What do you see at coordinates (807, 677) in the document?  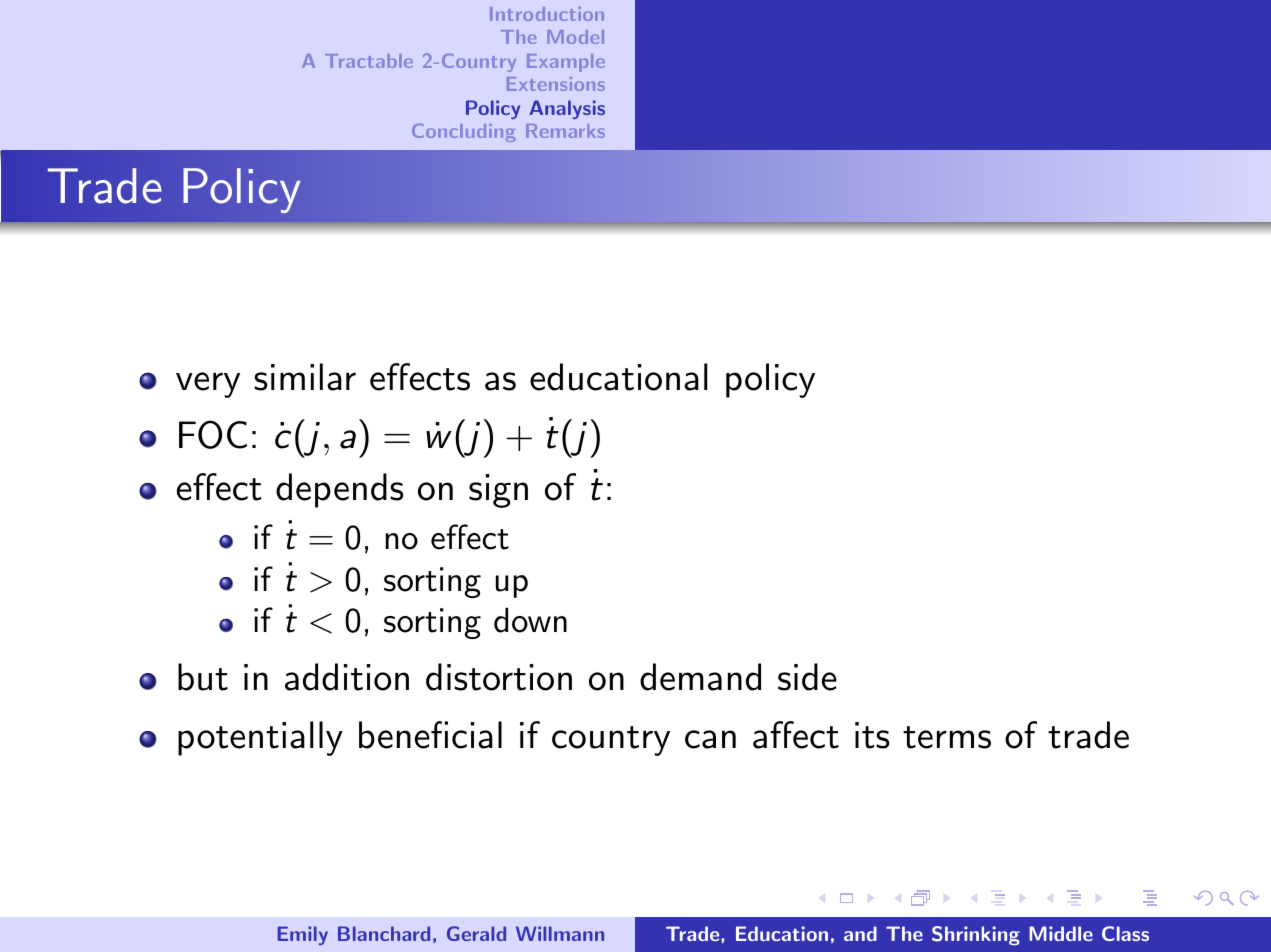 I see `side` at bounding box center [807, 677].
